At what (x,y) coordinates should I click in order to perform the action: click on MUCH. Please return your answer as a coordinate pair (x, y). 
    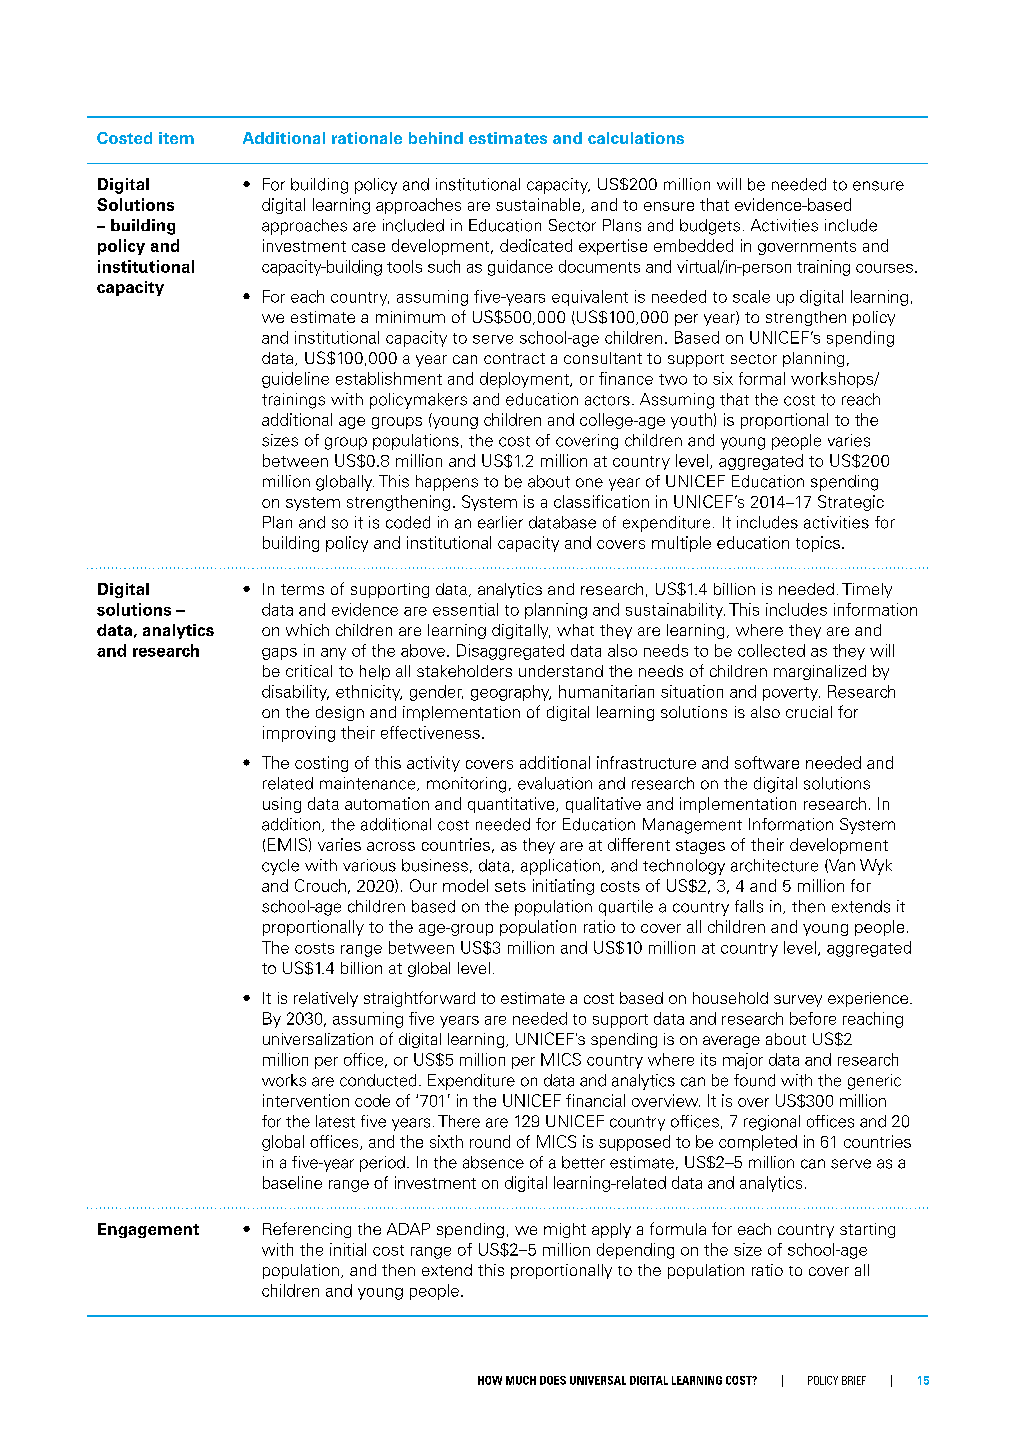
    Looking at the image, I should click on (521, 1380).
